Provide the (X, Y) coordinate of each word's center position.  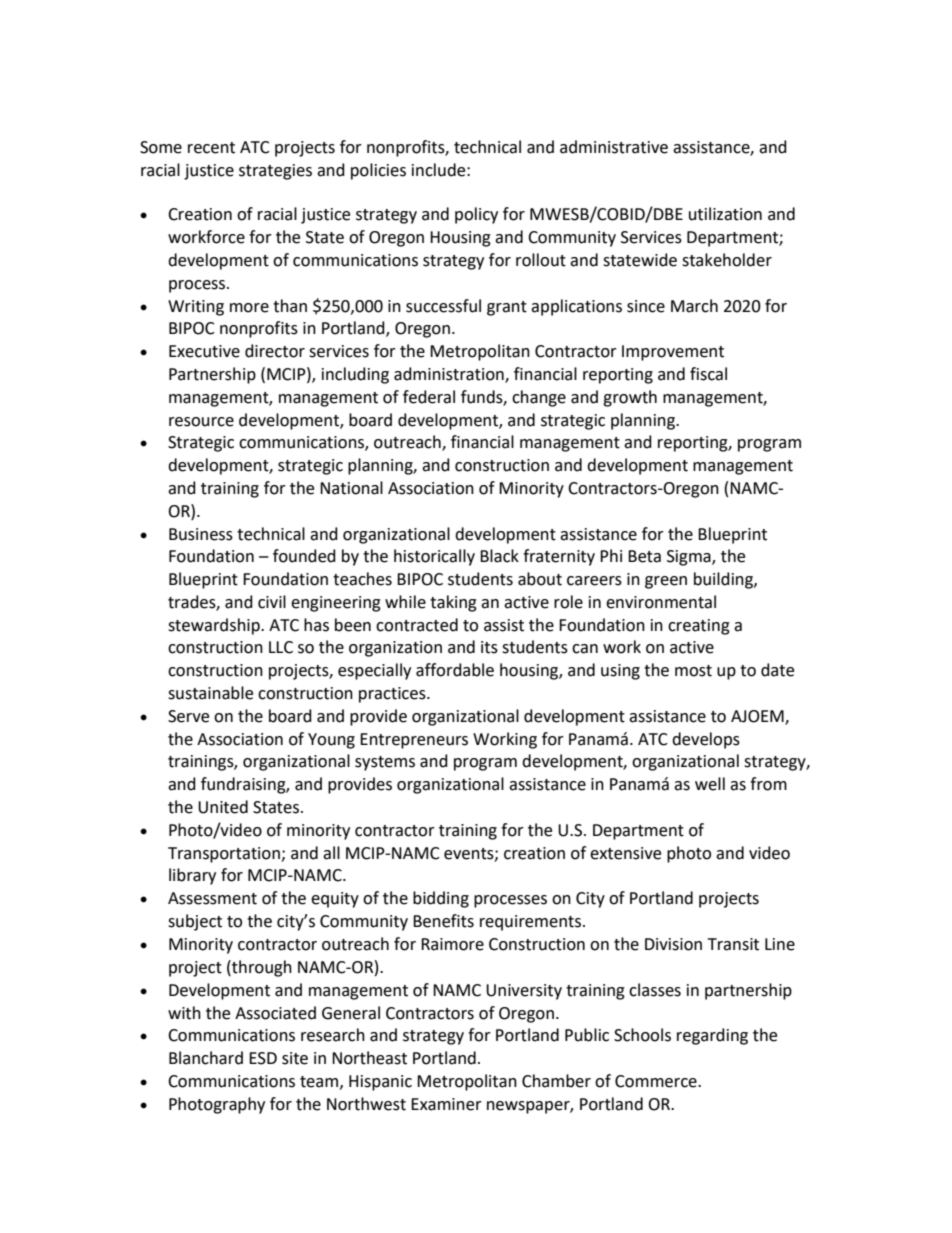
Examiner (446, 1104)
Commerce (657, 1081)
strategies (275, 172)
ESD (263, 1058)
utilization (725, 214)
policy (476, 215)
